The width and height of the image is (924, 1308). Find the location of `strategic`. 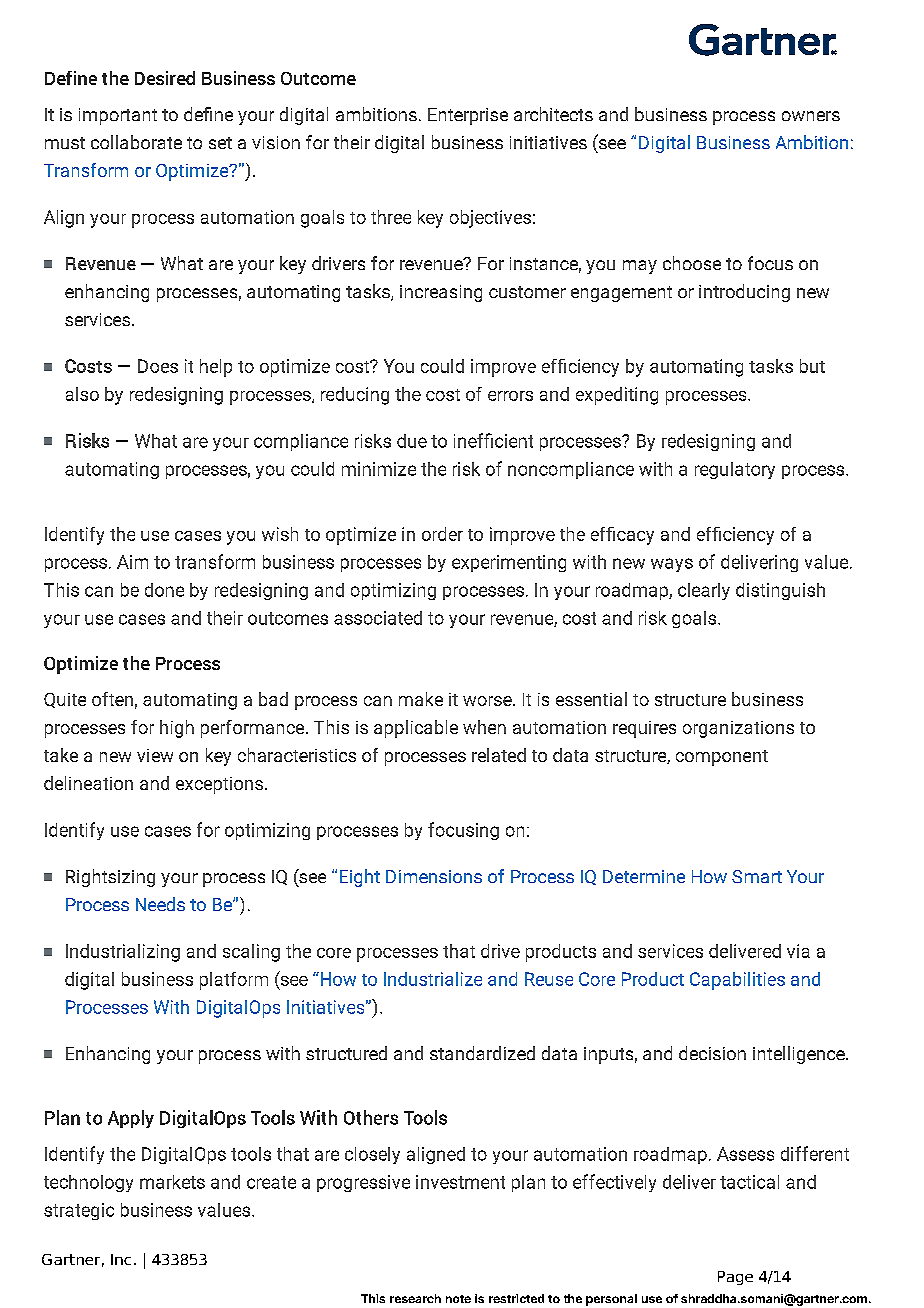

strategic is located at coordinates (79, 1211).
